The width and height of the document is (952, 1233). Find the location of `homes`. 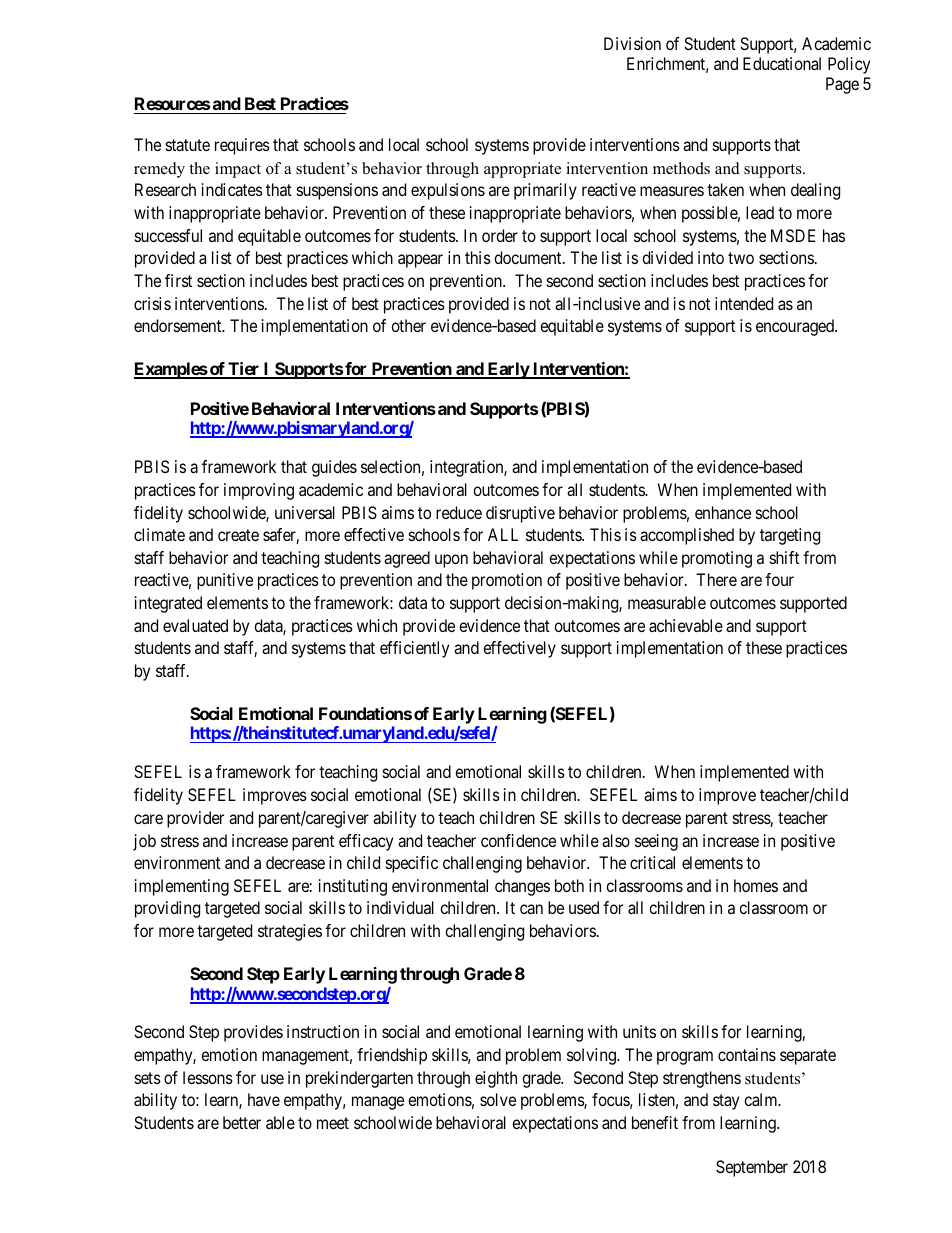

homes is located at coordinates (756, 885).
